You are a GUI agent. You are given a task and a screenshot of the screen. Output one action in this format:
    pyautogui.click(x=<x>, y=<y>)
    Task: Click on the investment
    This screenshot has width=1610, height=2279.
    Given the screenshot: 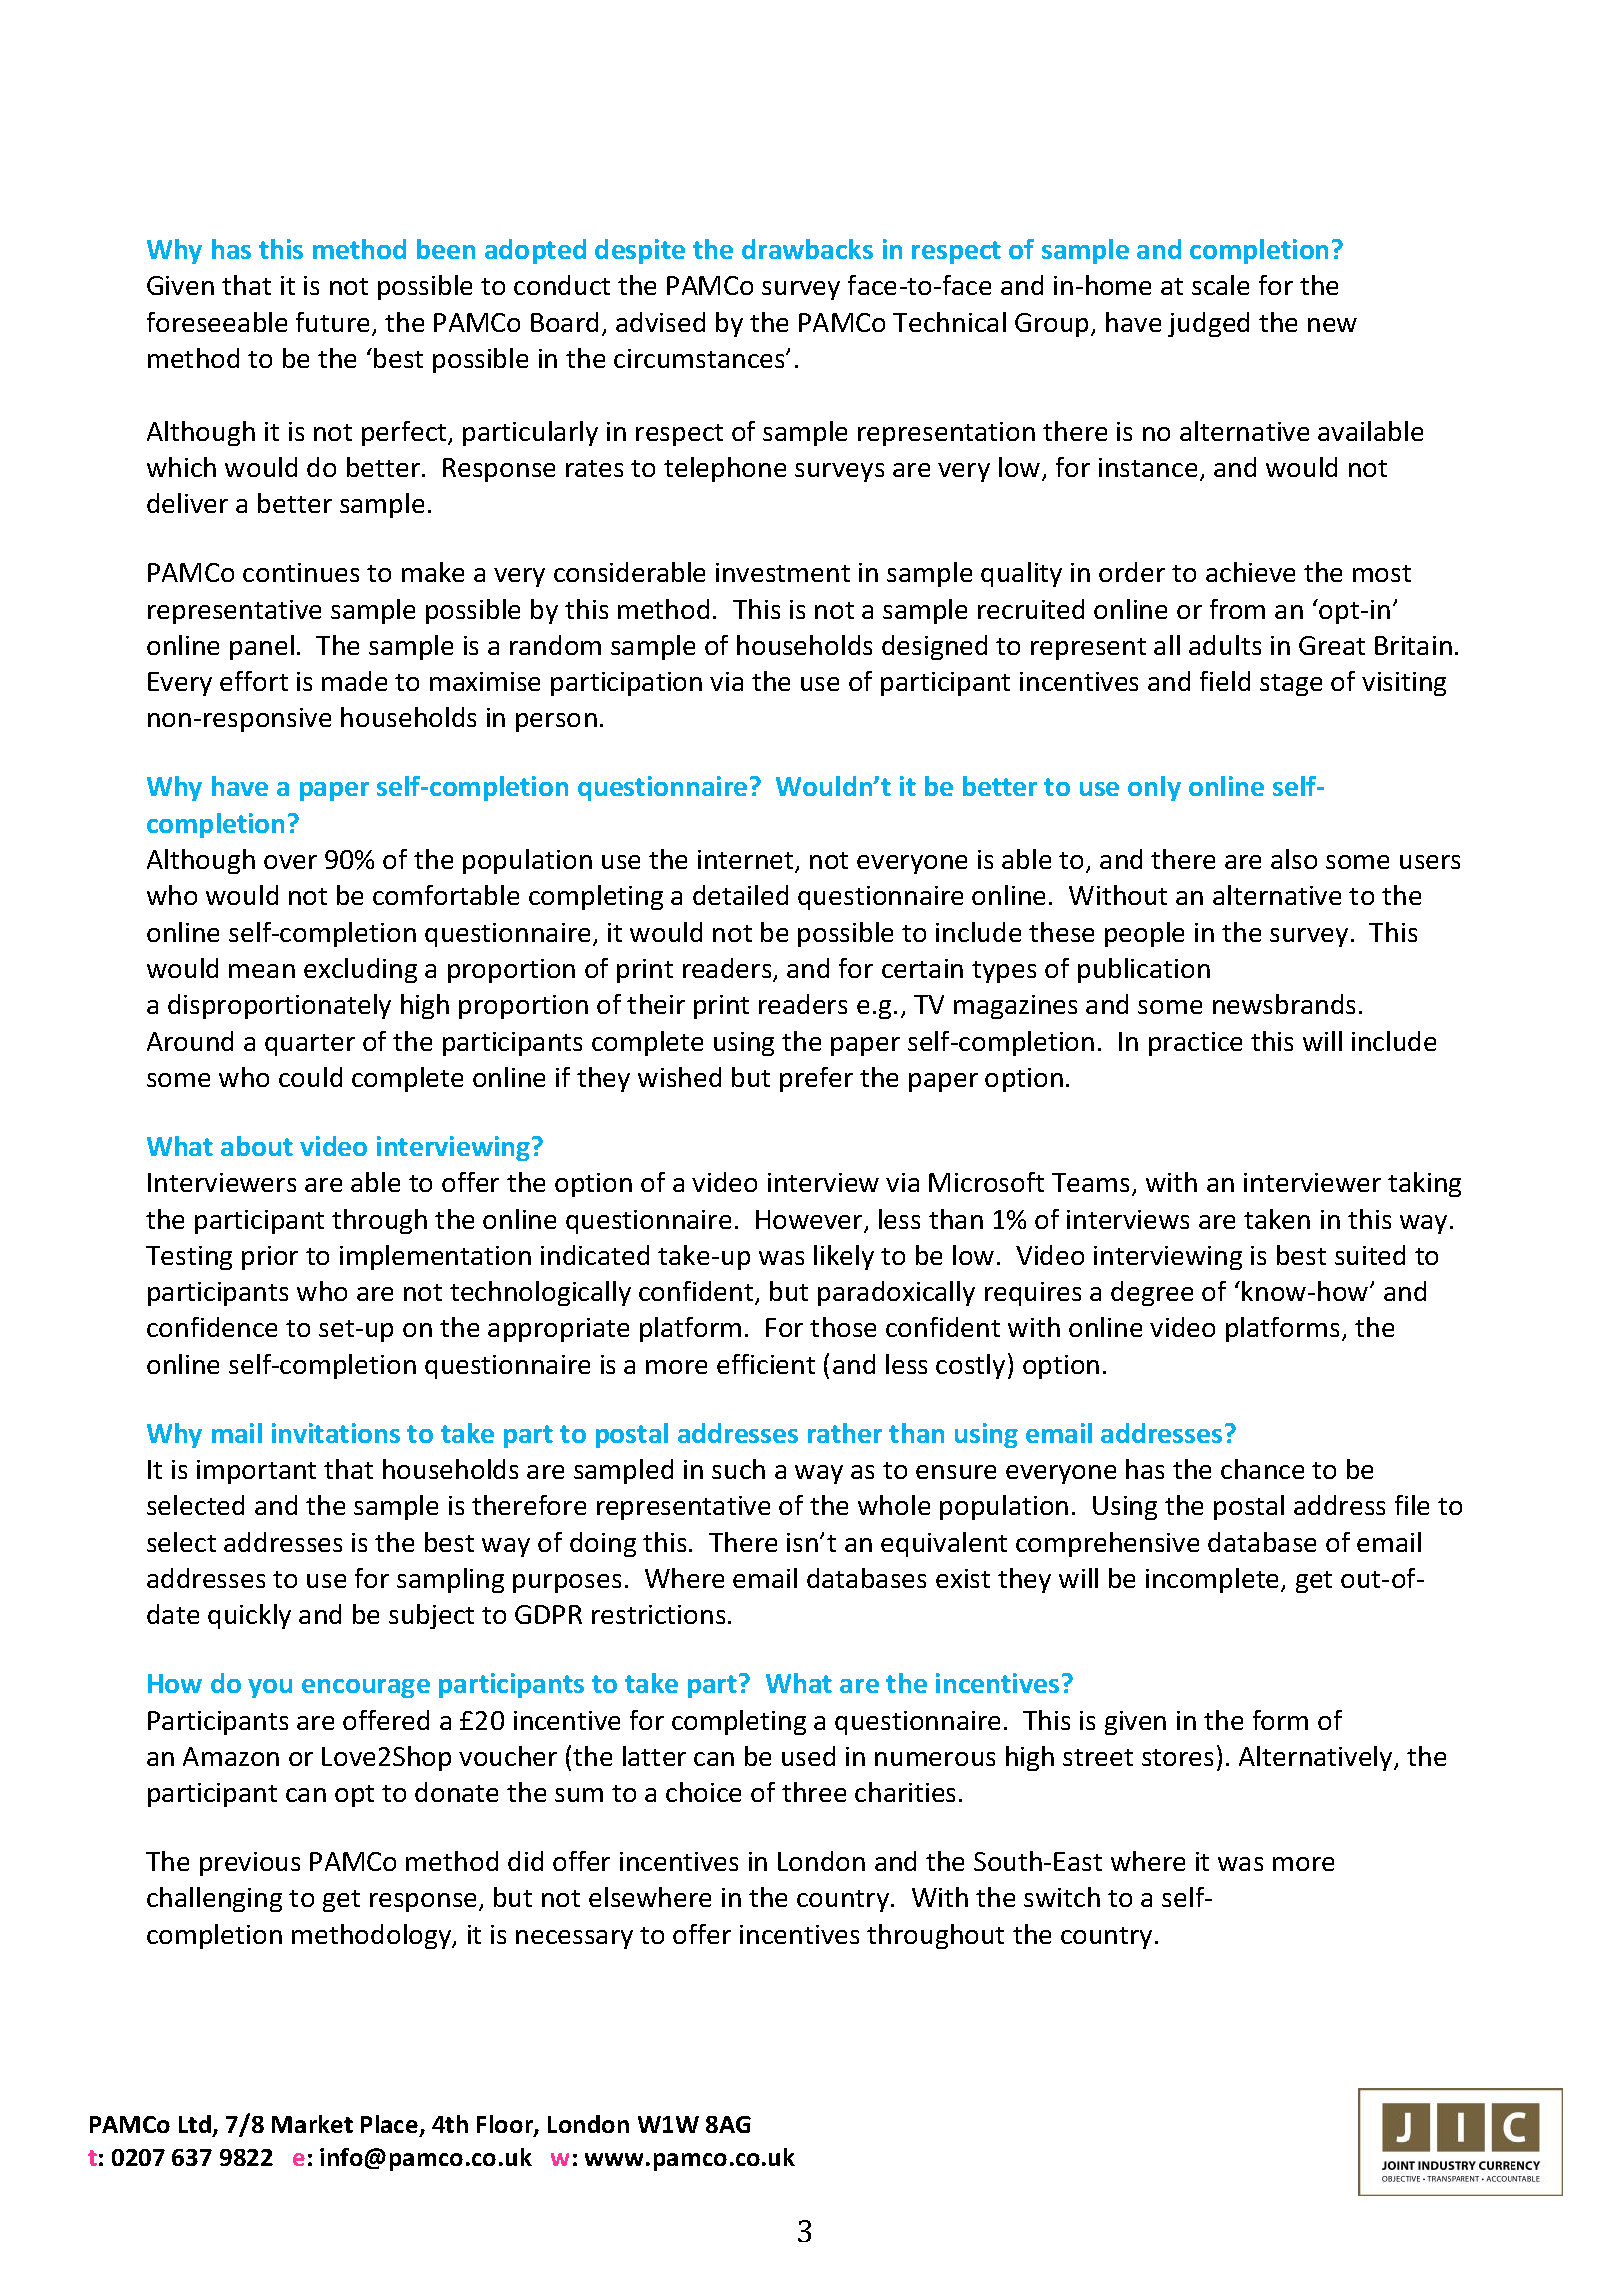 What is the action you would take?
    pyautogui.click(x=783, y=572)
